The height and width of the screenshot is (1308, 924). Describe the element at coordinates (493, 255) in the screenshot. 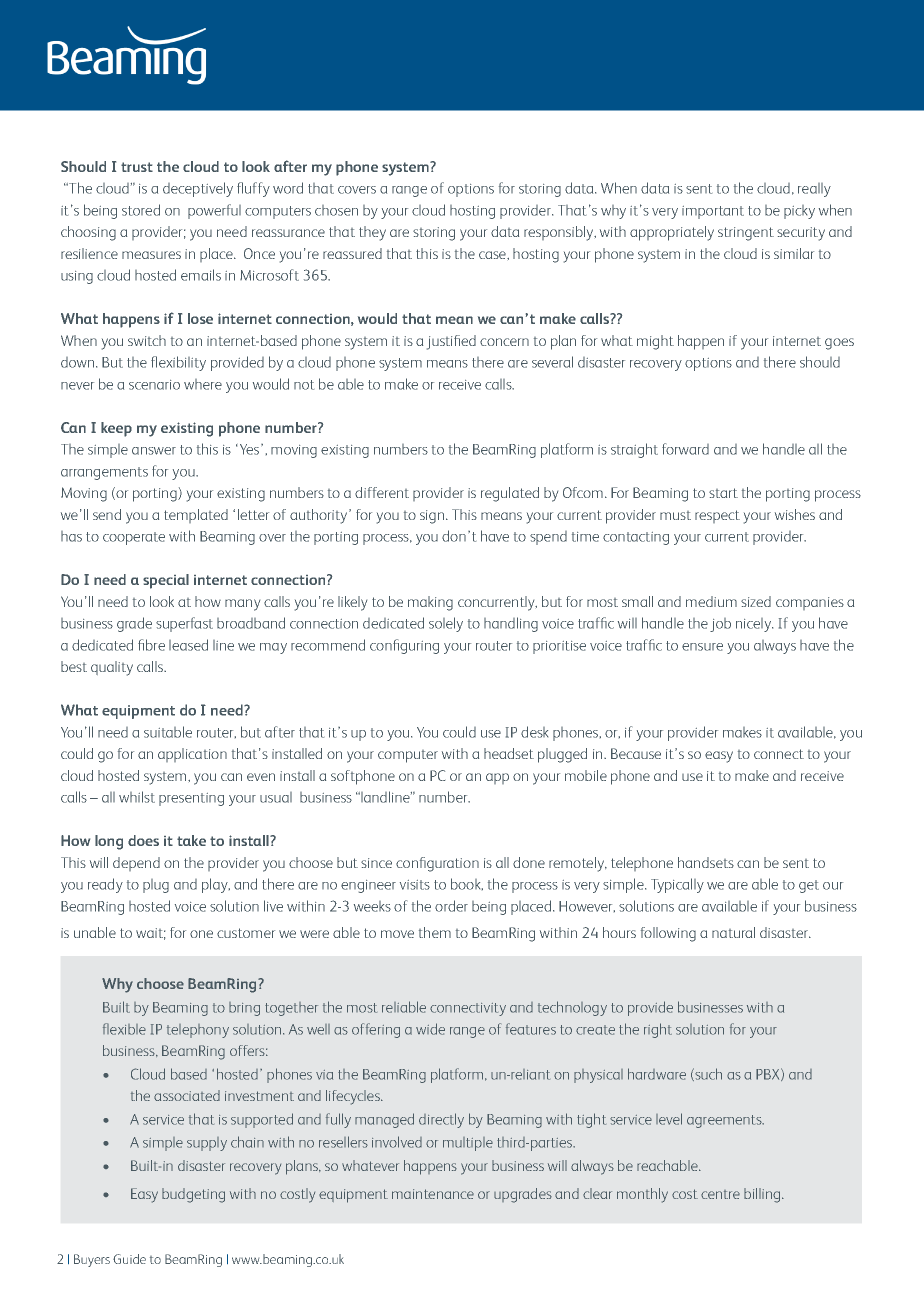

I see `case` at that location.
